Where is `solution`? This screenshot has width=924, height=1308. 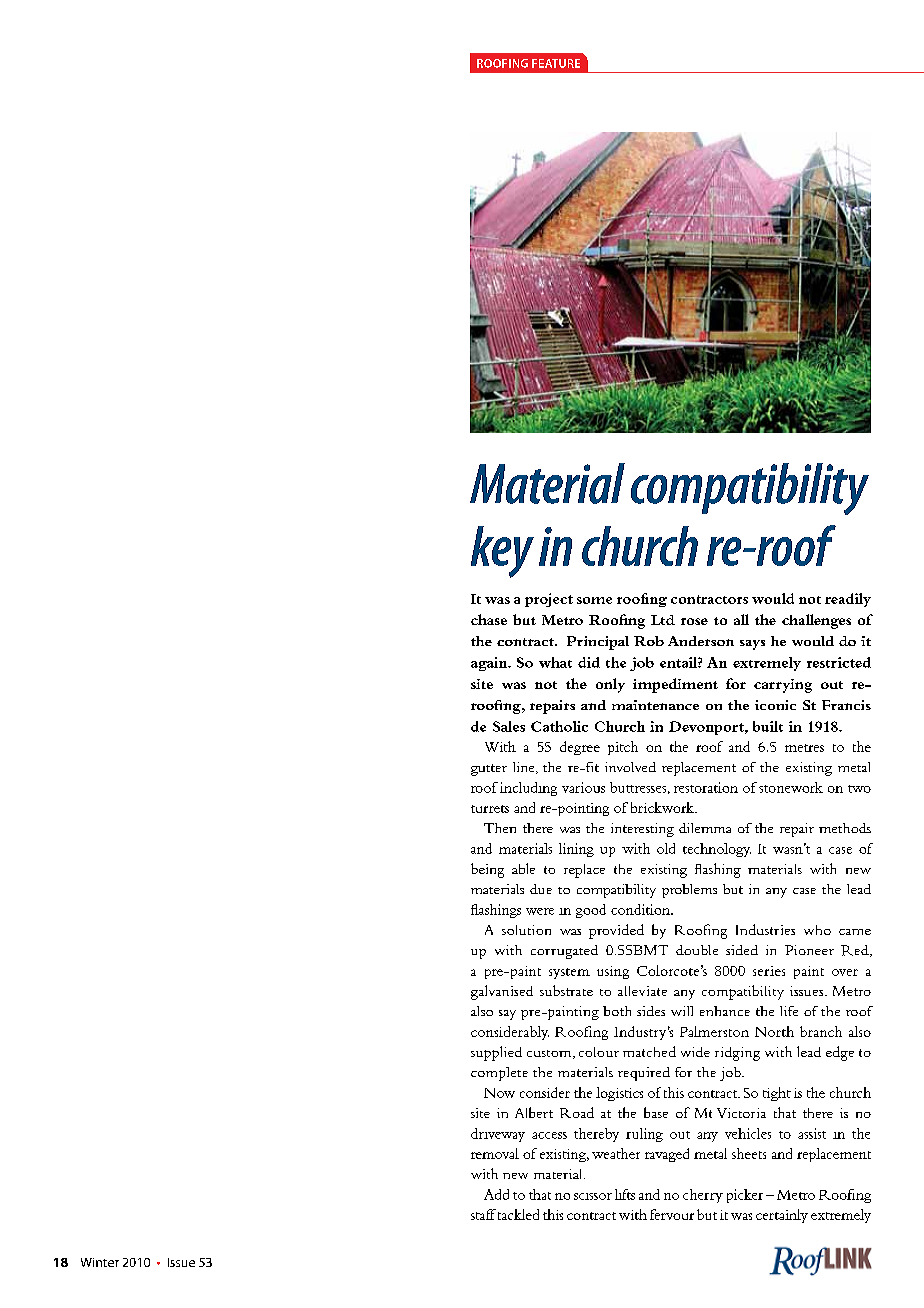 solution is located at coordinates (526, 930).
